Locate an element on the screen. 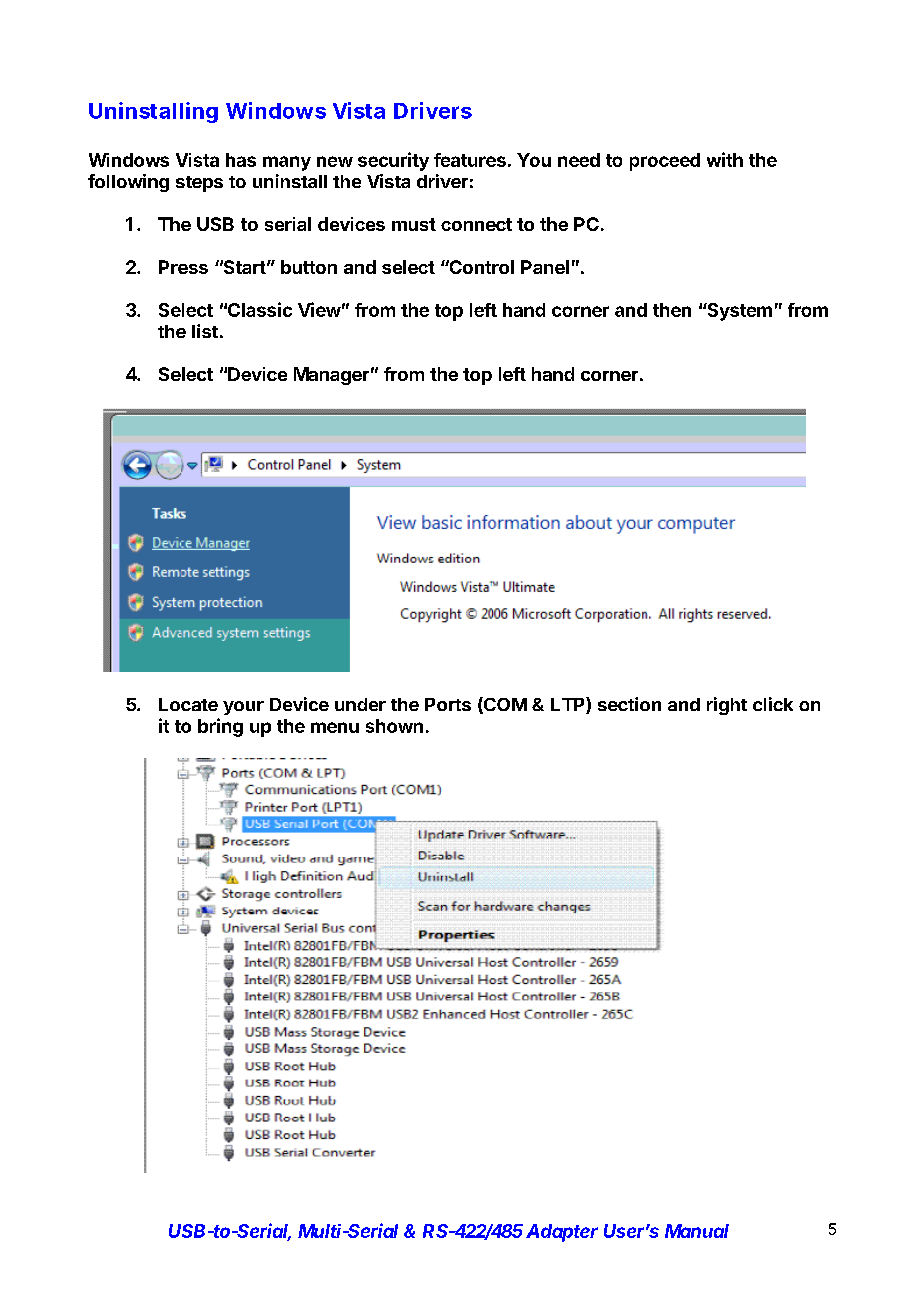 This screenshot has width=924, height=1308. Manual is located at coordinates (697, 1231).
